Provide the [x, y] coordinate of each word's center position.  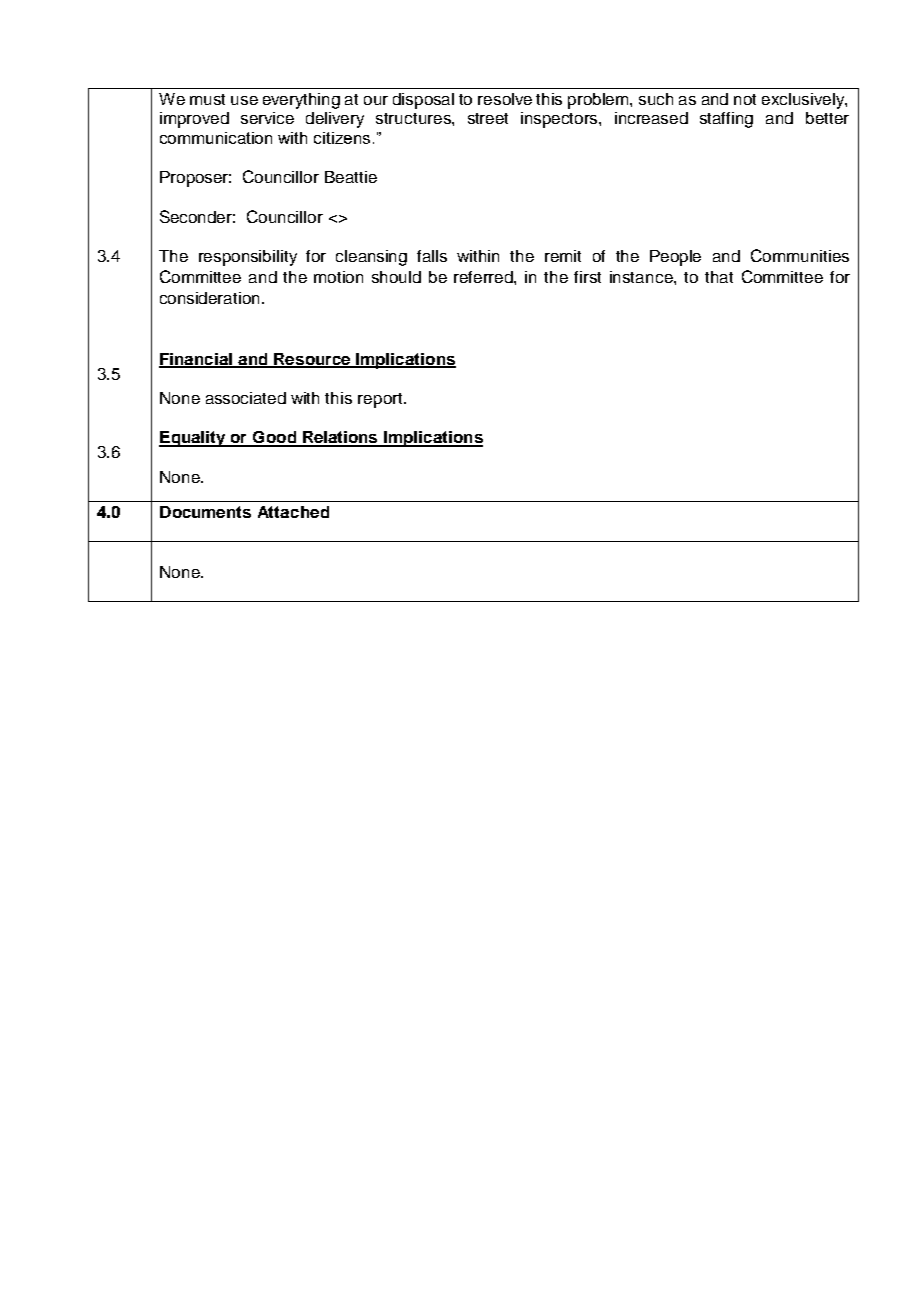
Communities [800, 255]
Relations [340, 438]
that [719, 277]
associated [246, 398]
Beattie [351, 177]
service [267, 118]
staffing [726, 120]
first [587, 277]
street [488, 118]
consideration [211, 298]
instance [642, 277]
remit [563, 256]
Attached [293, 512]
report [381, 400]
